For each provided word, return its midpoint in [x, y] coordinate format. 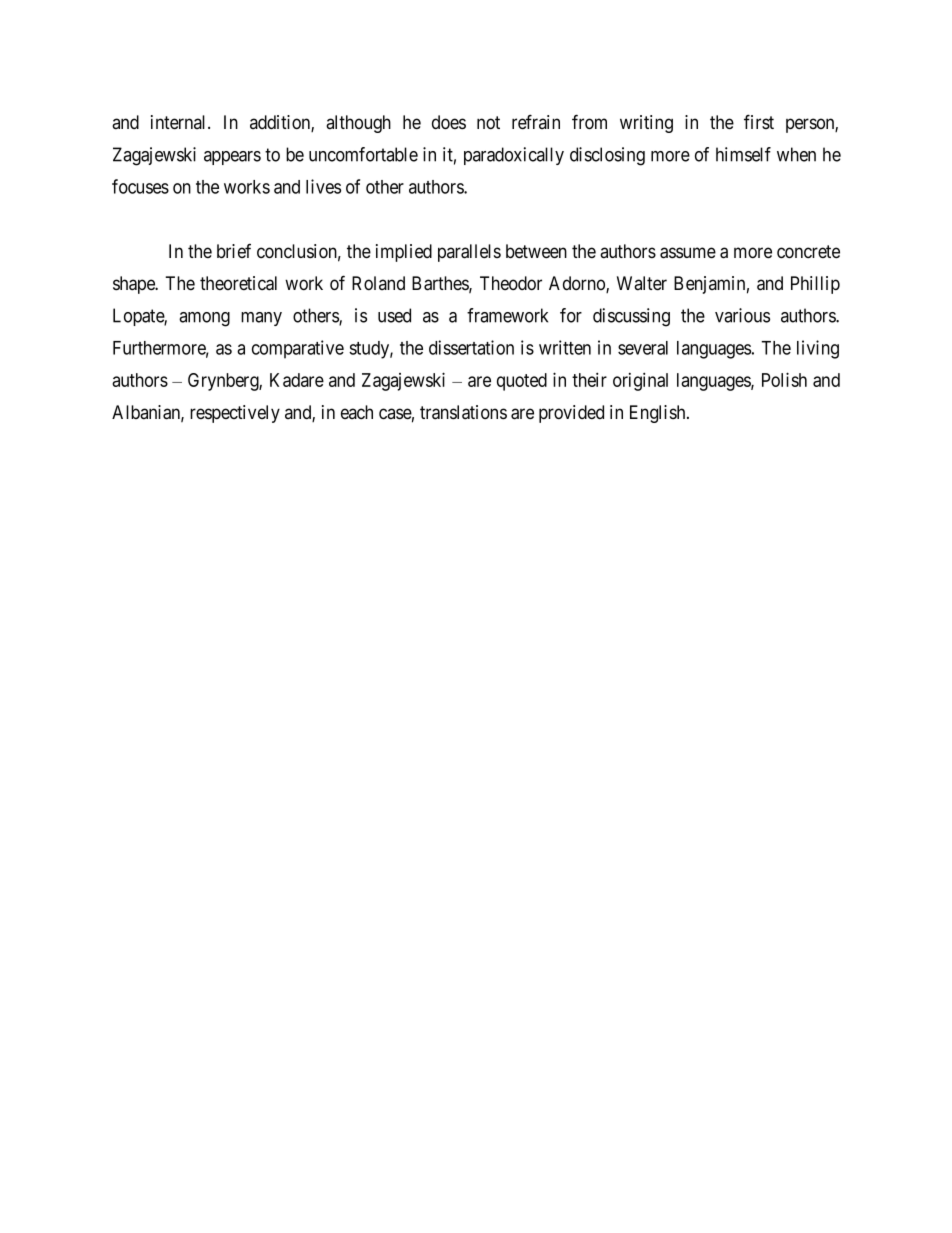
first [759, 122]
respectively [235, 414]
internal [180, 122]
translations [463, 412]
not [488, 122]
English [659, 414]
